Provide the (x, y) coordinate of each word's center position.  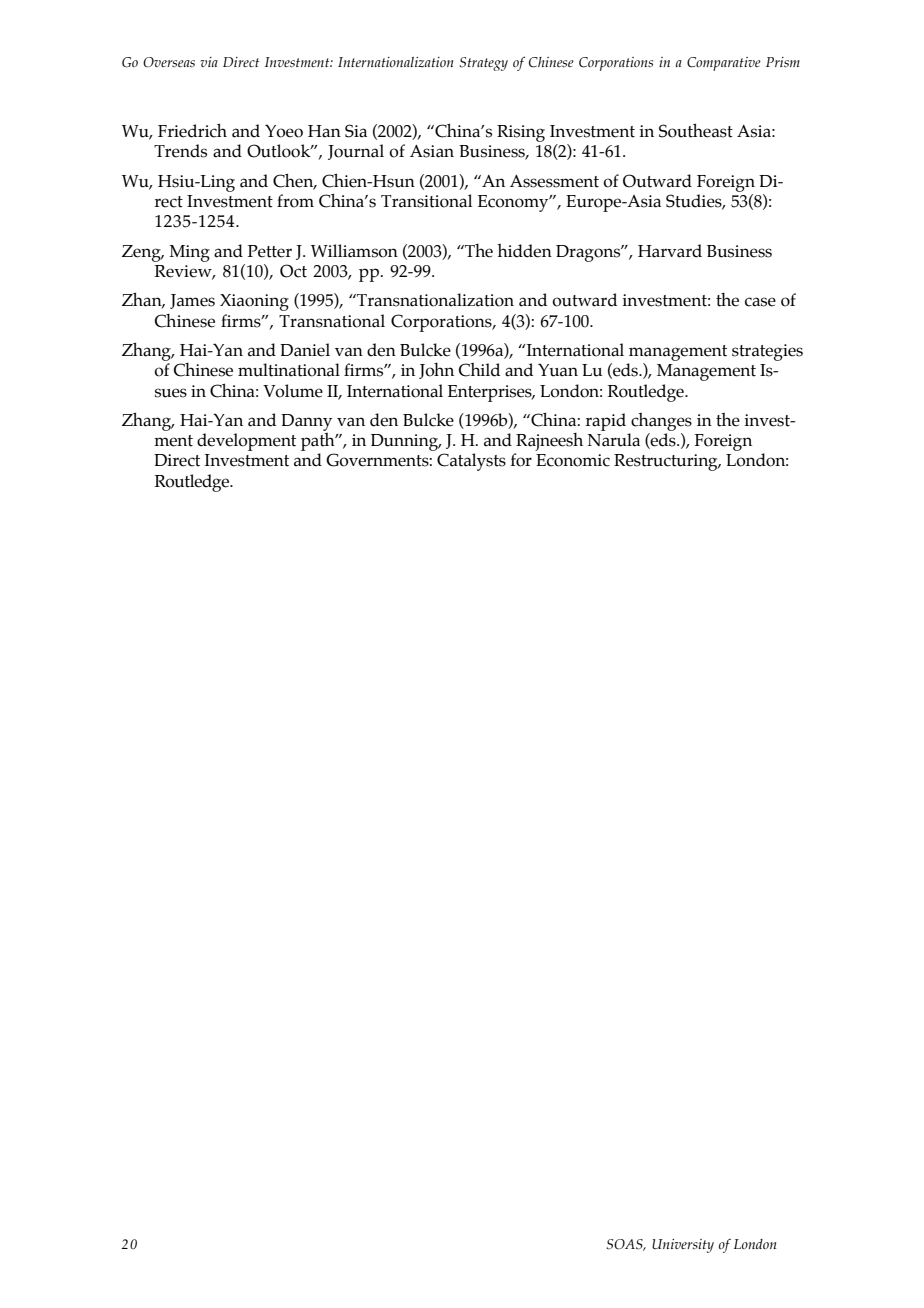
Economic (573, 460)
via (209, 62)
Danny (306, 422)
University (683, 1246)
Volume (293, 391)
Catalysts (471, 462)
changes (661, 422)
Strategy (483, 64)
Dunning (406, 442)
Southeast (696, 130)
